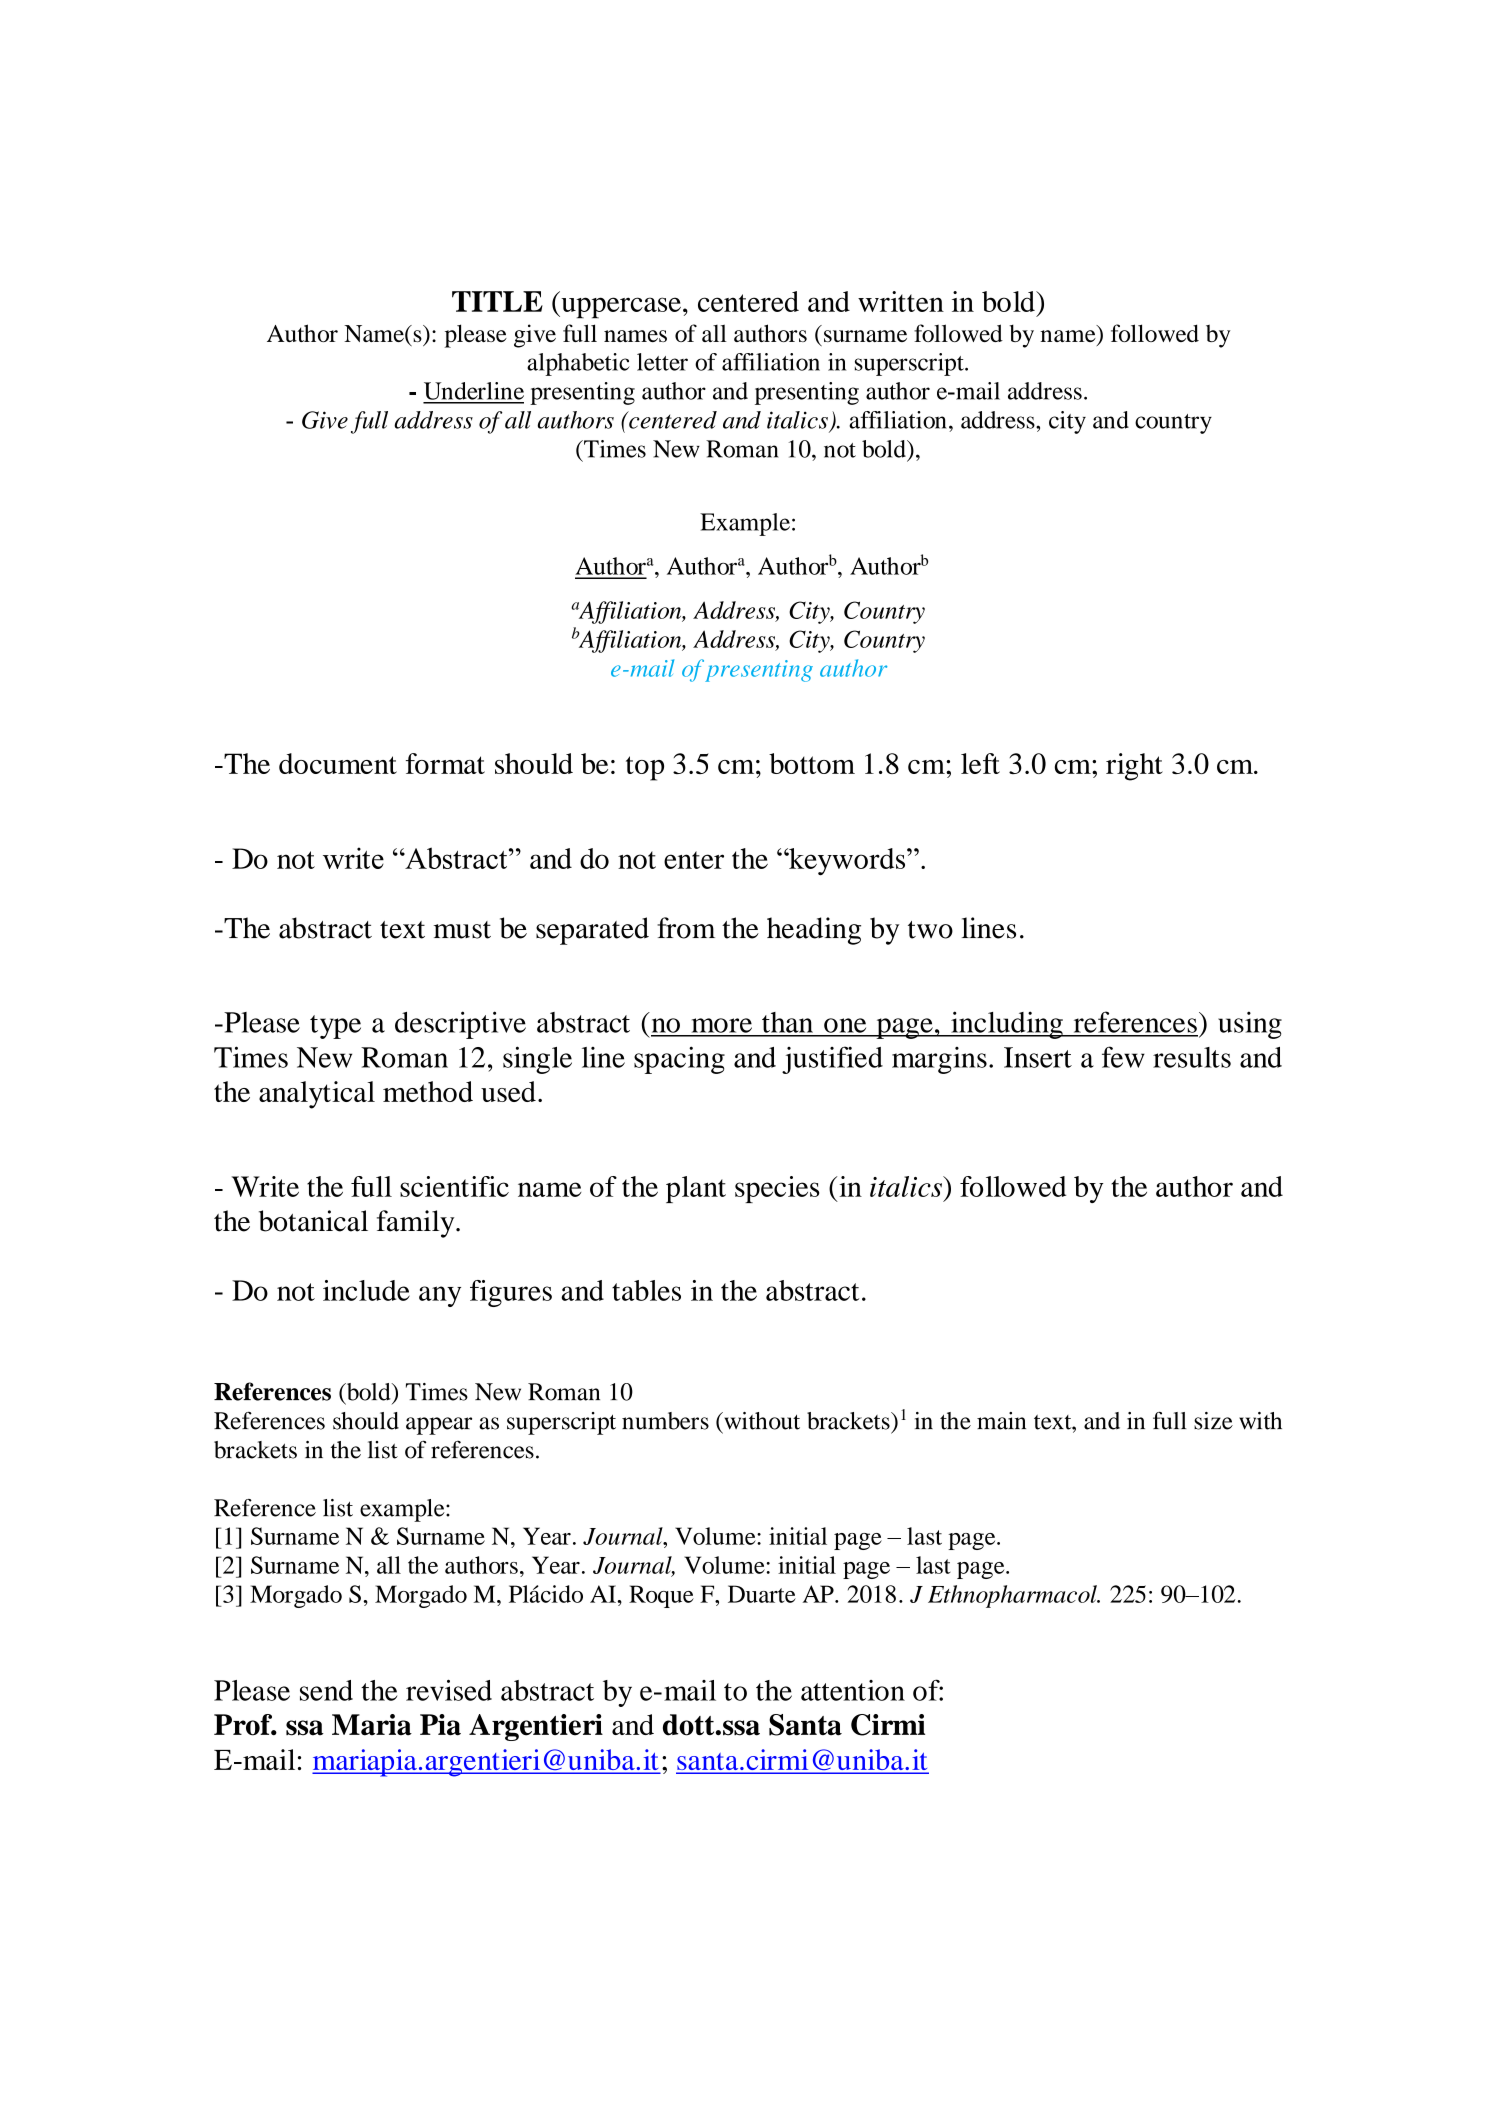 This document has width=1497, height=2116. What do you see at coordinates (814, 931) in the document?
I see `heading` at bounding box center [814, 931].
